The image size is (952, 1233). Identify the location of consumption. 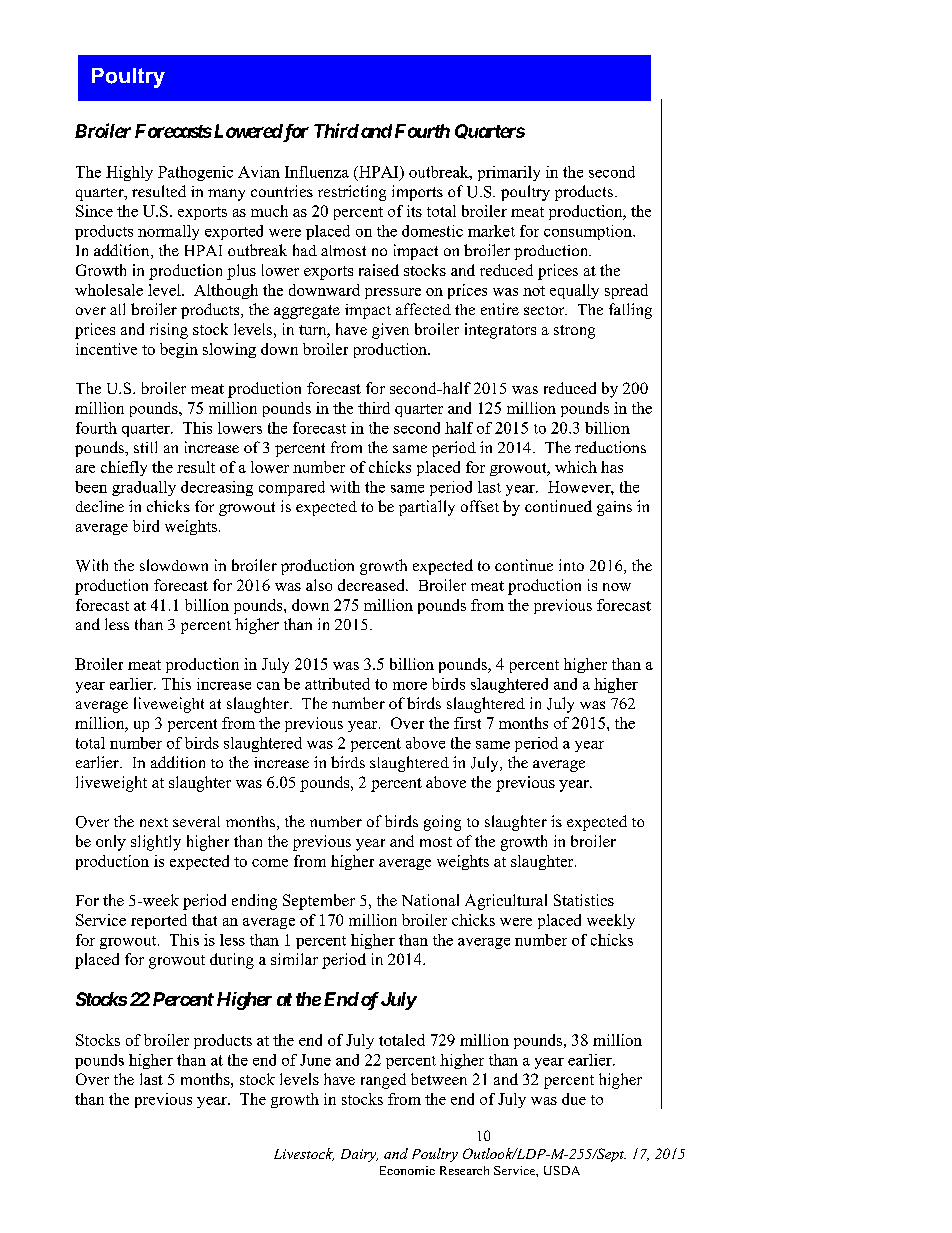
(589, 232).
